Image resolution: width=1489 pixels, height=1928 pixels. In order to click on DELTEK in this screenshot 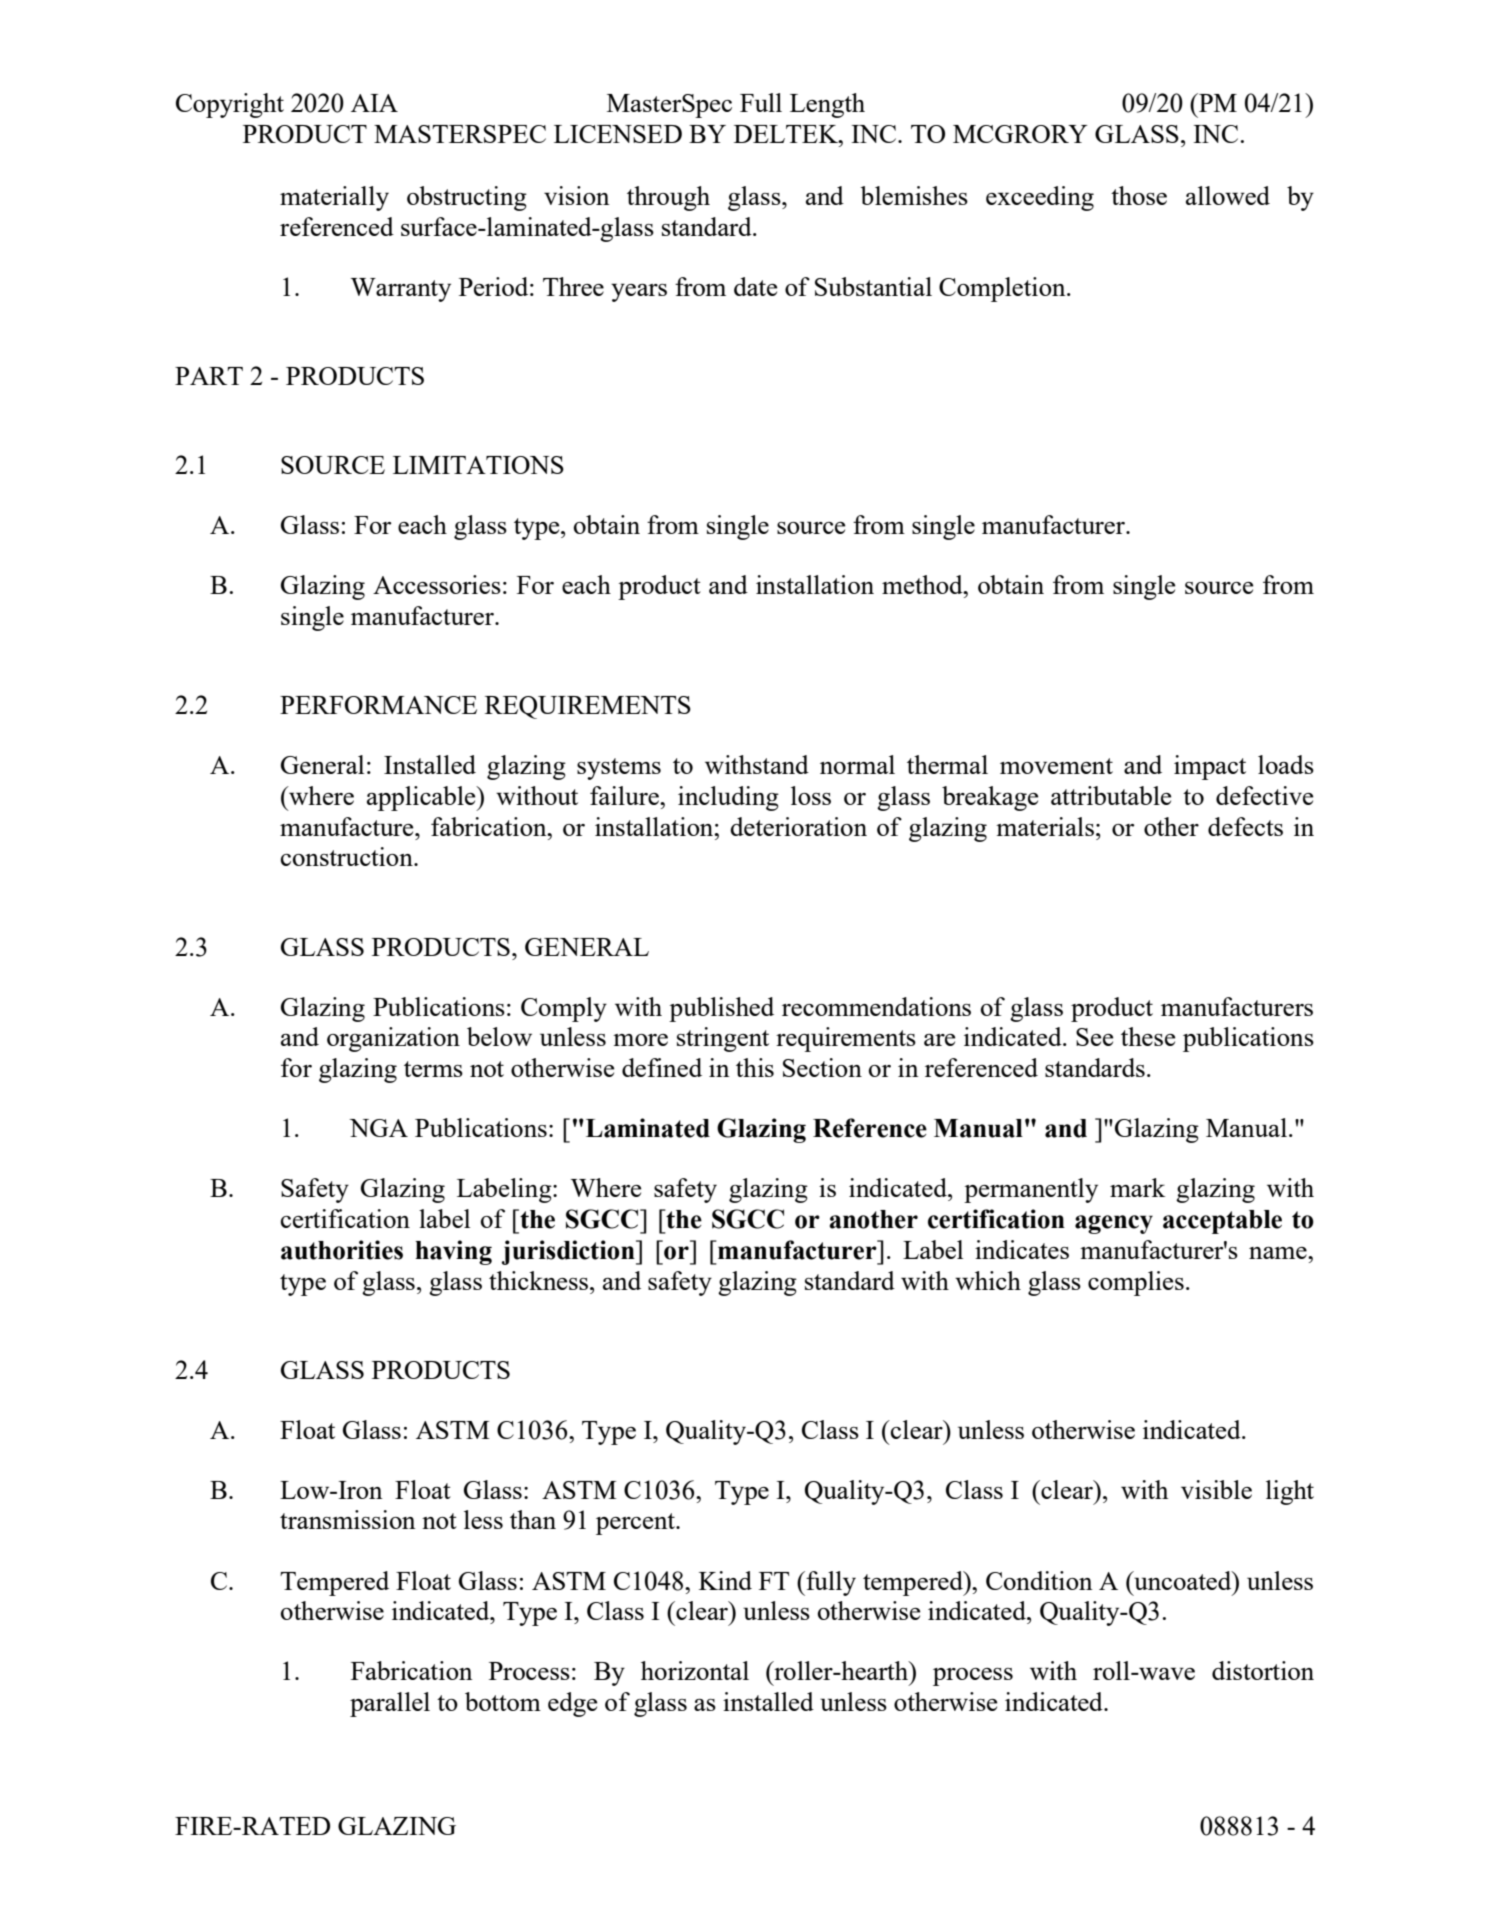, I will do `click(787, 134)`.
